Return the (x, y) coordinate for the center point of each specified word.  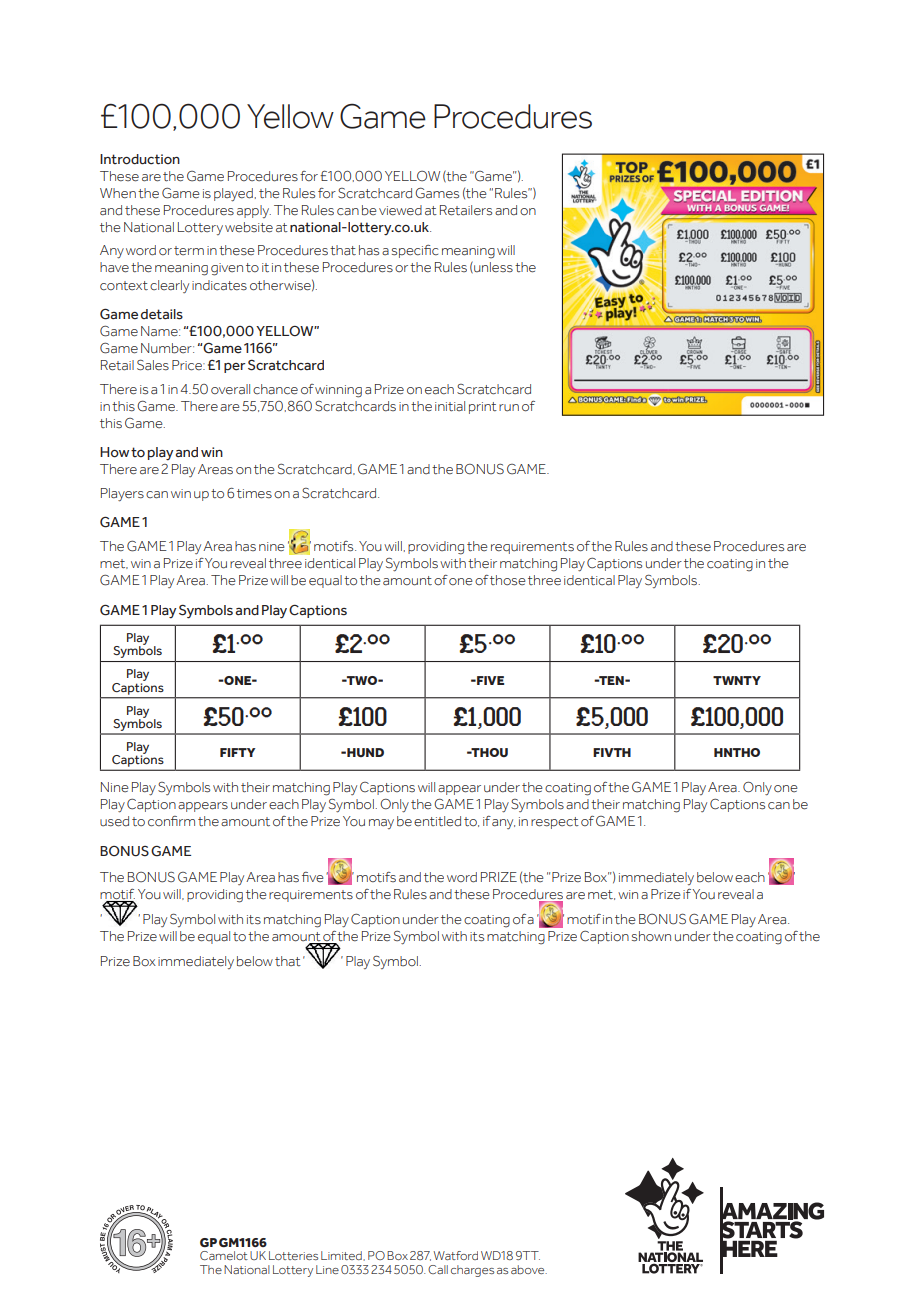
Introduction (140, 159)
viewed (400, 210)
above (529, 1269)
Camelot (224, 1255)
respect (555, 823)
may (381, 824)
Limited (342, 1256)
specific (415, 251)
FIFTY (238, 752)
